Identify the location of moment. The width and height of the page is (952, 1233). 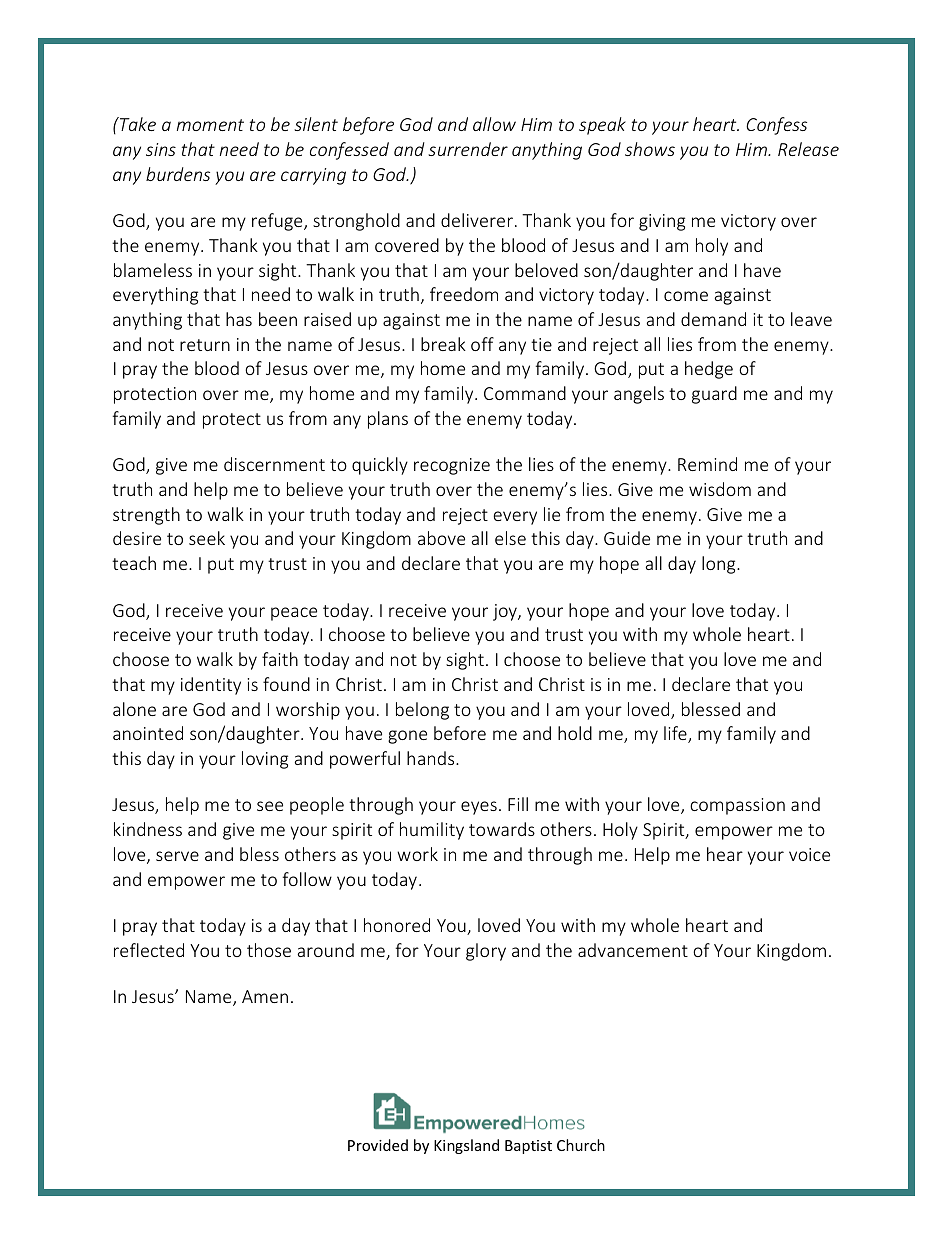
(210, 125).
